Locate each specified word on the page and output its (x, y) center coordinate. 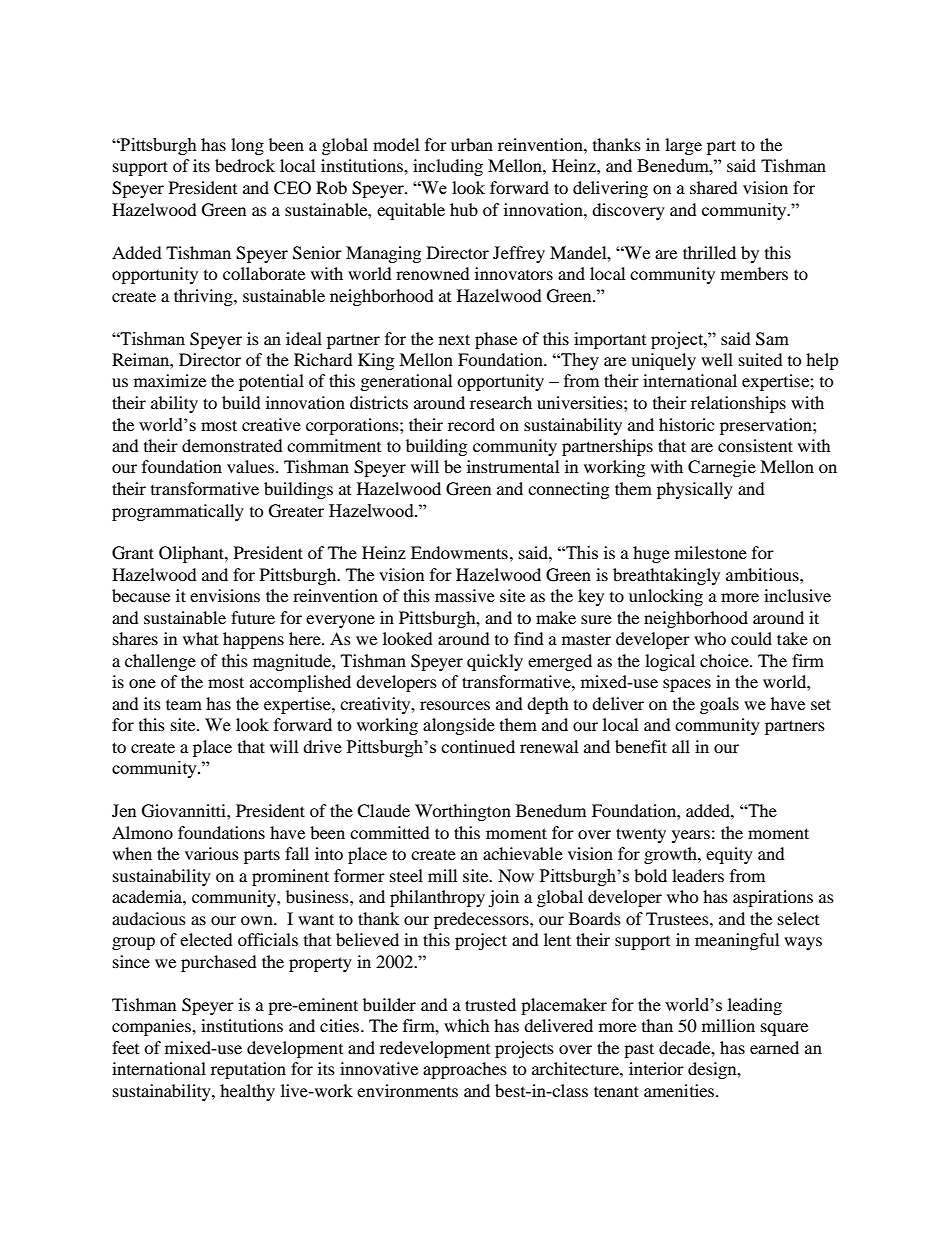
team (184, 704)
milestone (711, 552)
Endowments (459, 552)
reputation (248, 1070)
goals (719, 705)
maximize (170, 380)
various (212, 853)
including (448, 167)
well (717, 359)
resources (455, 705)
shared (714, 187)
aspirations (773, 898)
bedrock (245, 165)
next (454, 339)
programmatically (178, 512)
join (503, 898)
